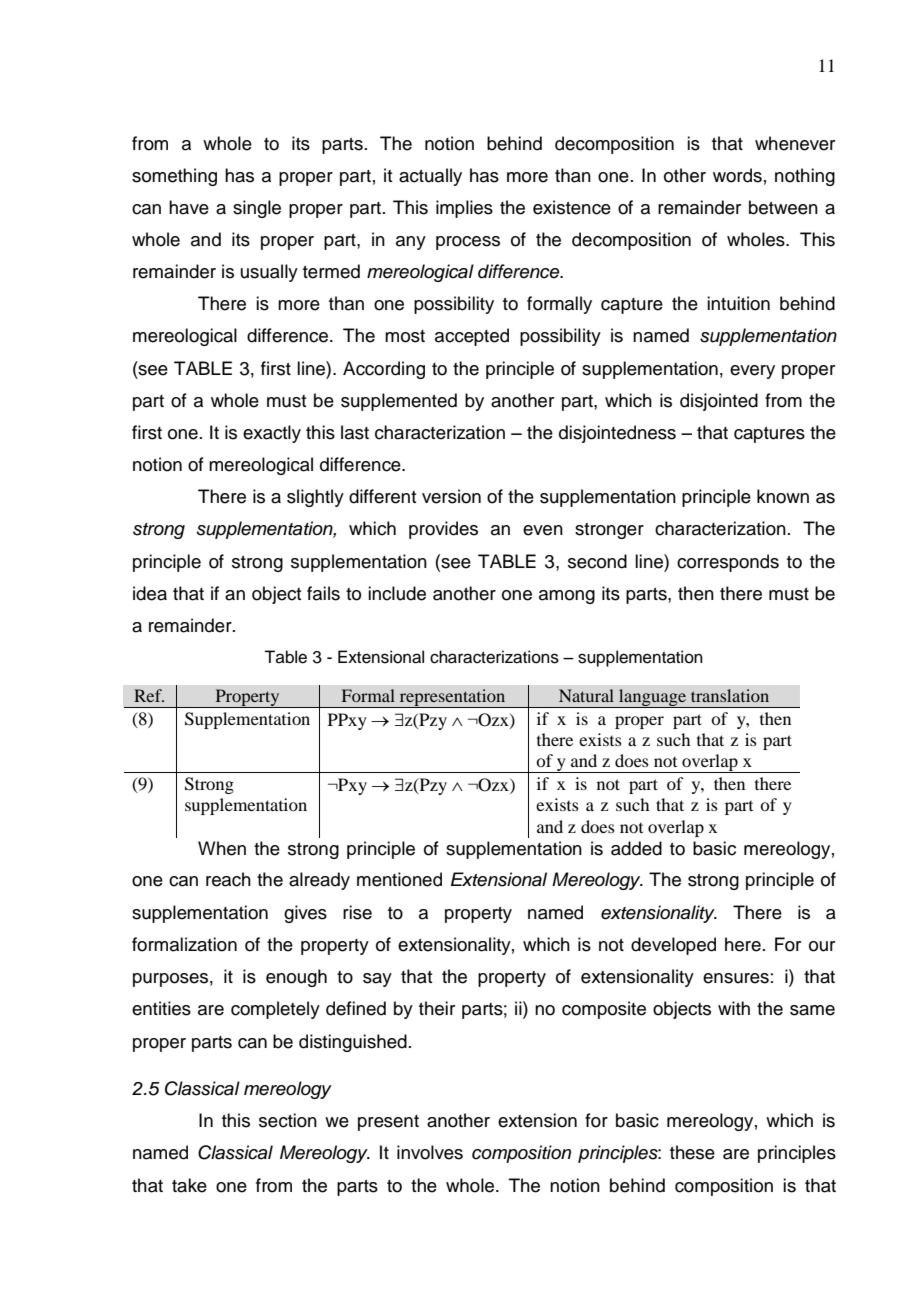 This screenshot has height=1308, width=924. What do you see at coordinates (451, 496) in the screenshot?
I see `version` at bounding box center [451, 496].
